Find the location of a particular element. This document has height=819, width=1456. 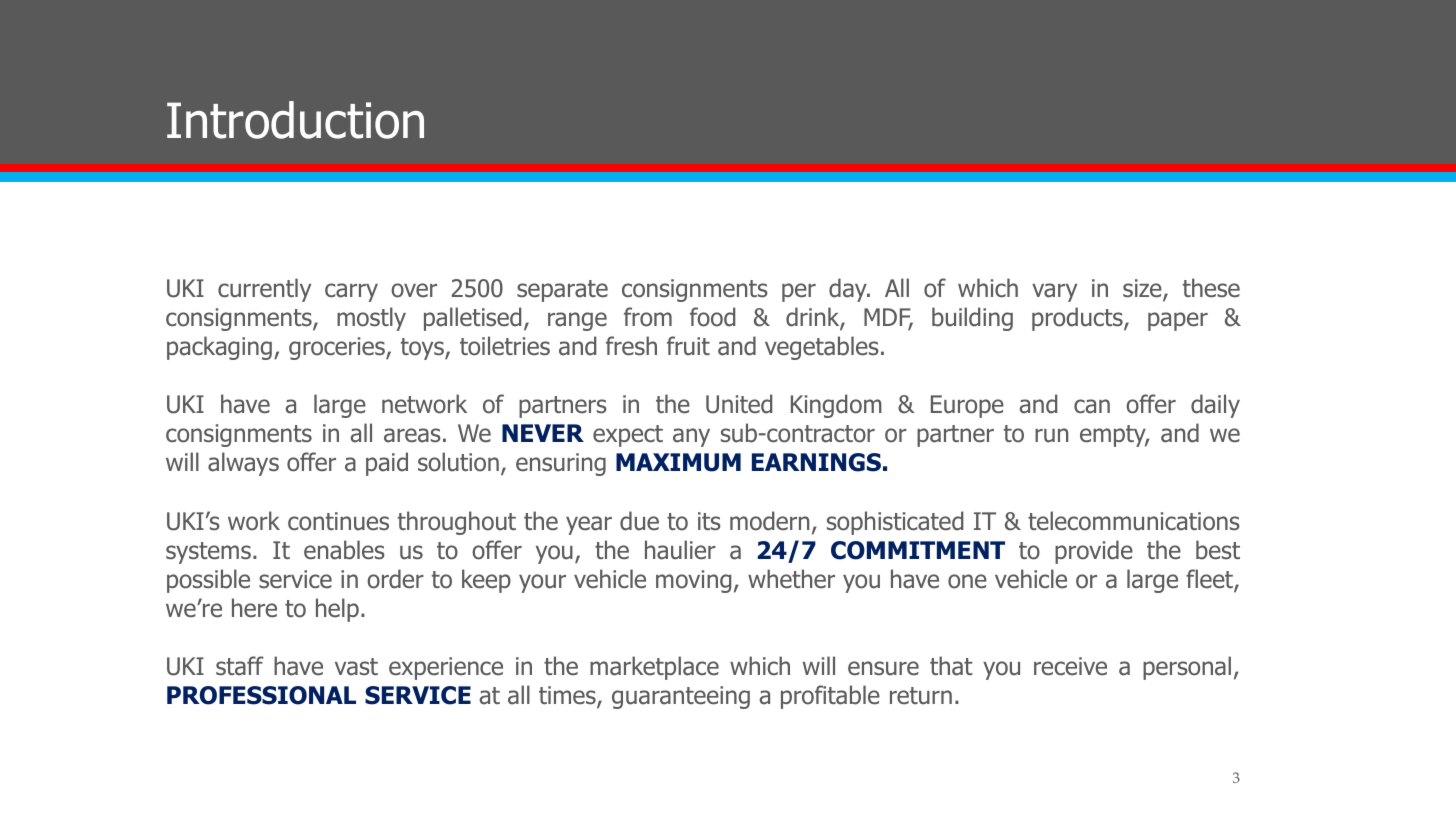

products is located at coordinates (1078, 319).
